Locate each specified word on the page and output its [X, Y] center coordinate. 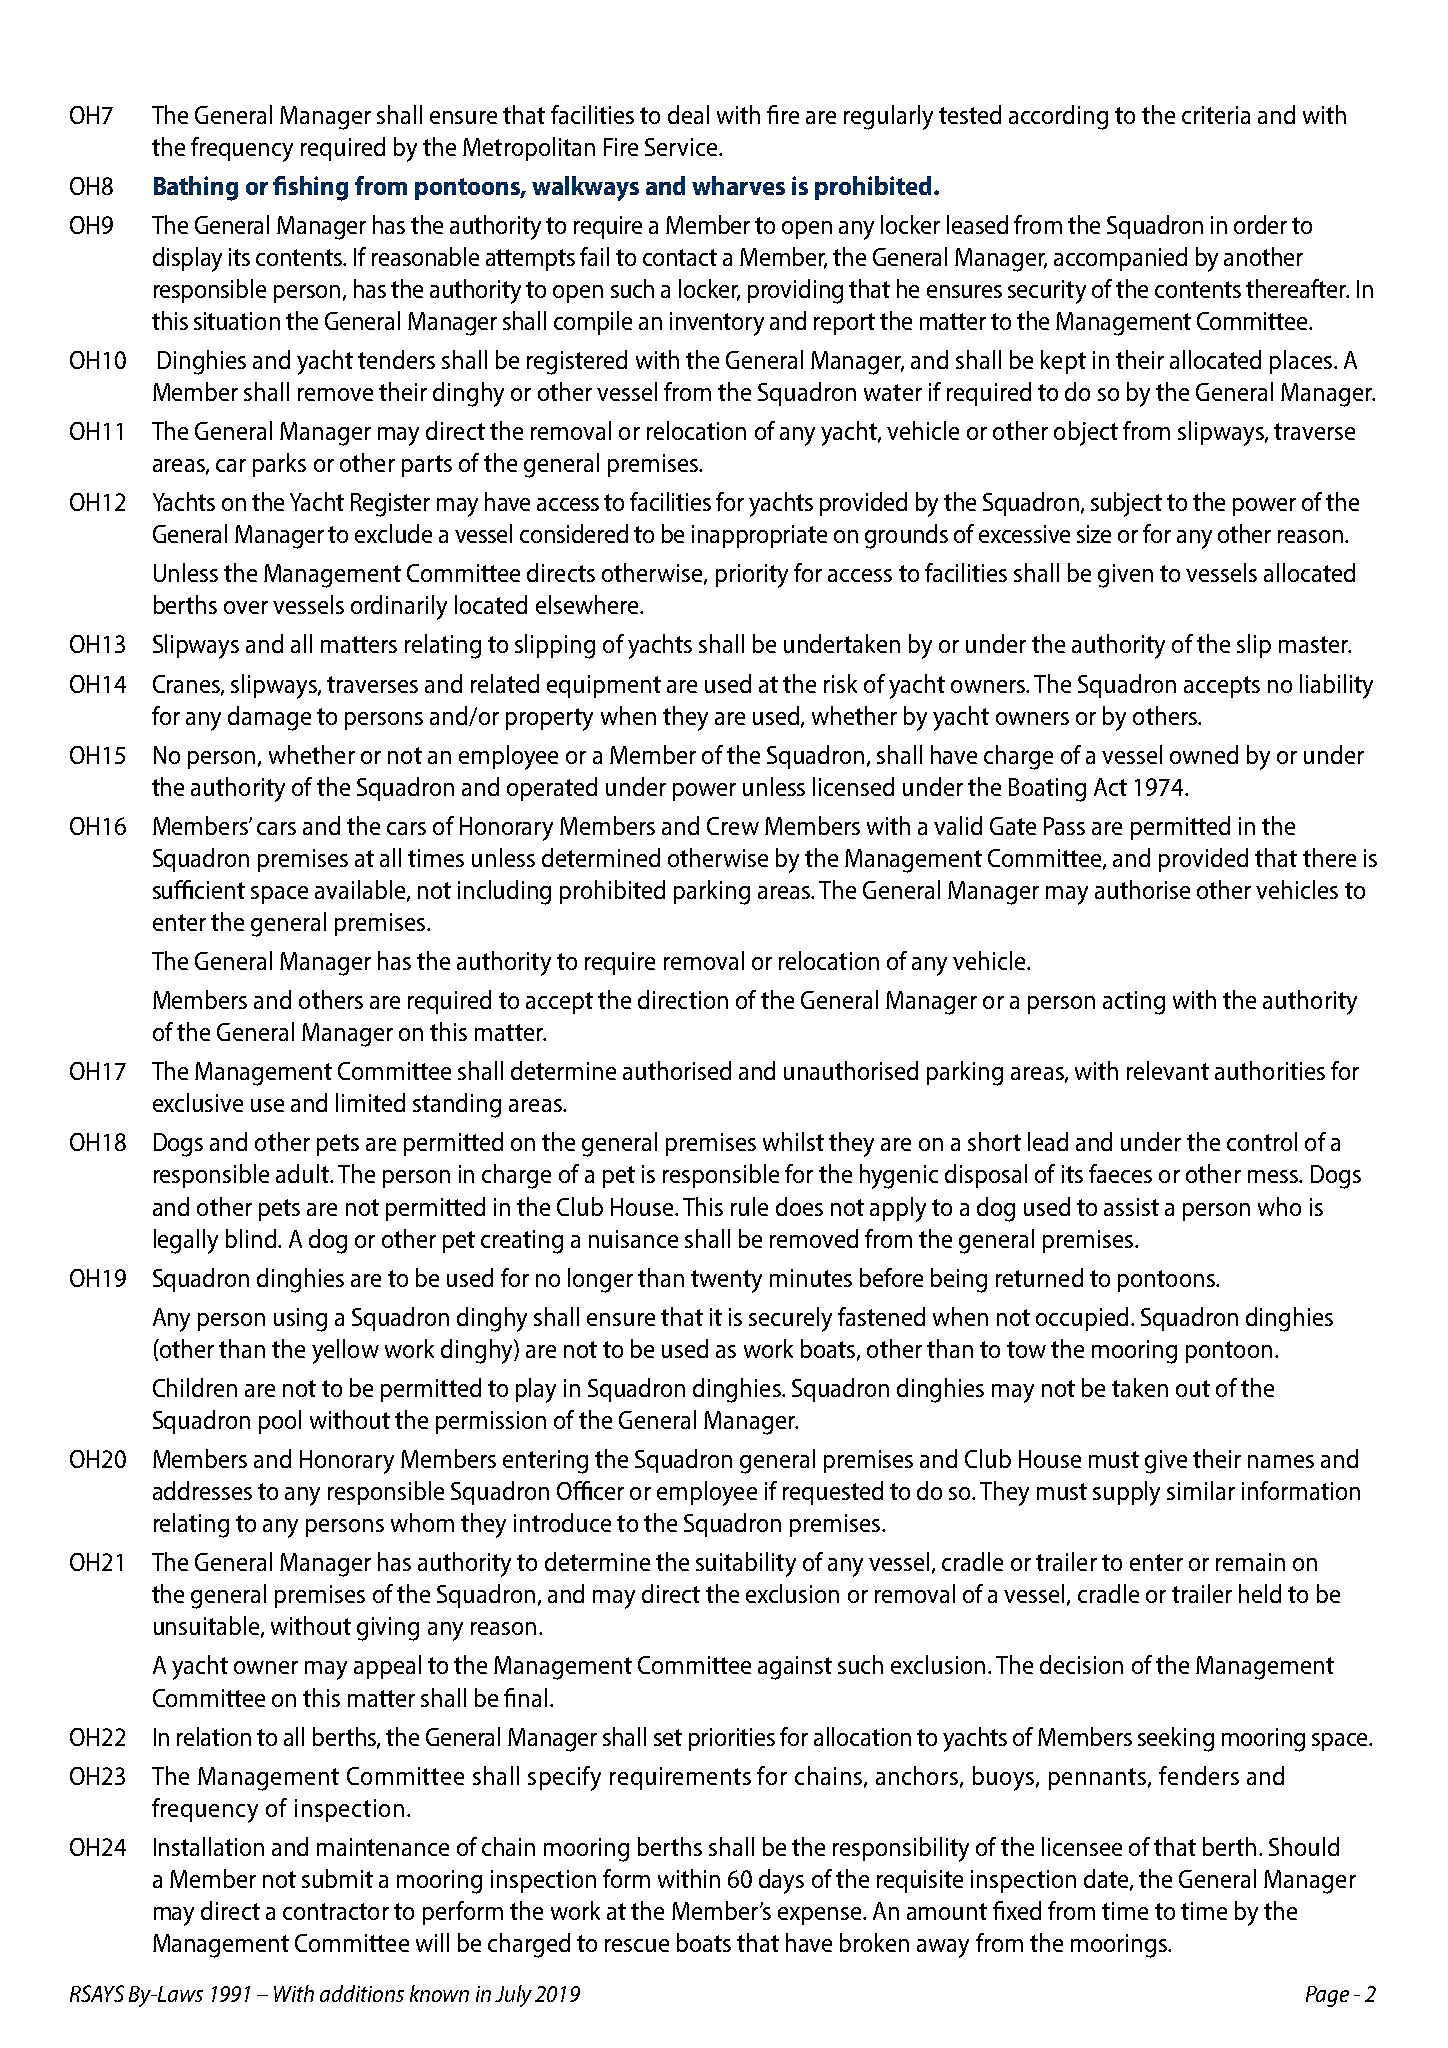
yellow [345, 1351]
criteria [1216, 115]
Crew [733, 826]
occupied [1082, 1319]
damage [269, 718]
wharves [738, 185]
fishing [310, 188]
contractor [336, 1911]
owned [1204, 754]
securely [790, 1319]
